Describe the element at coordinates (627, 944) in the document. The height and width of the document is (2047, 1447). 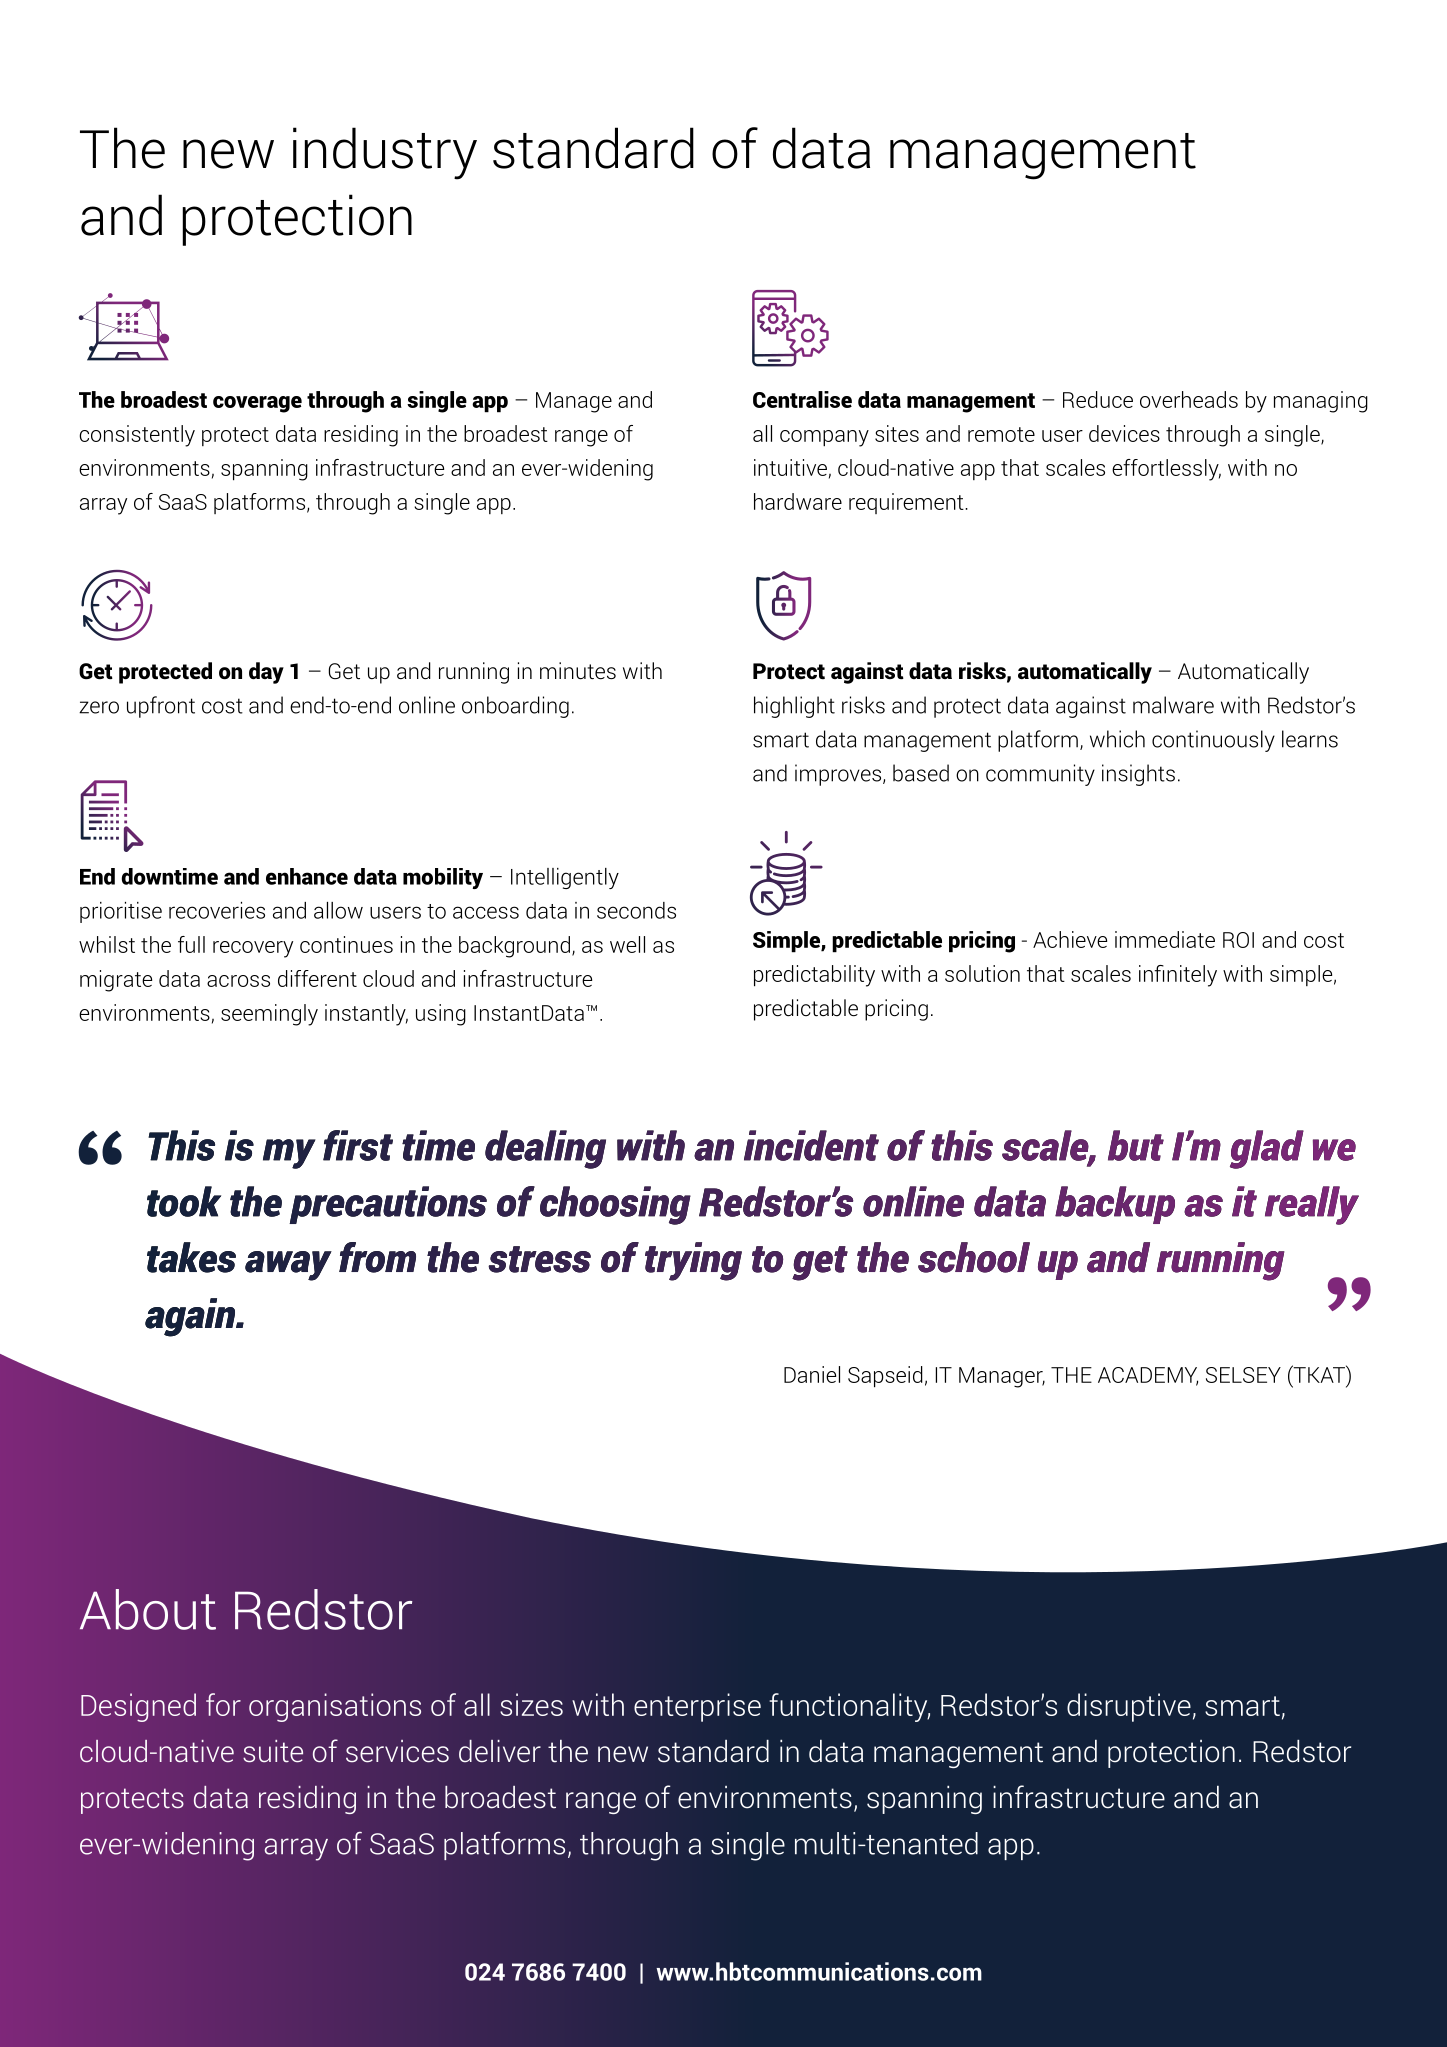
I see `well` at that location.
